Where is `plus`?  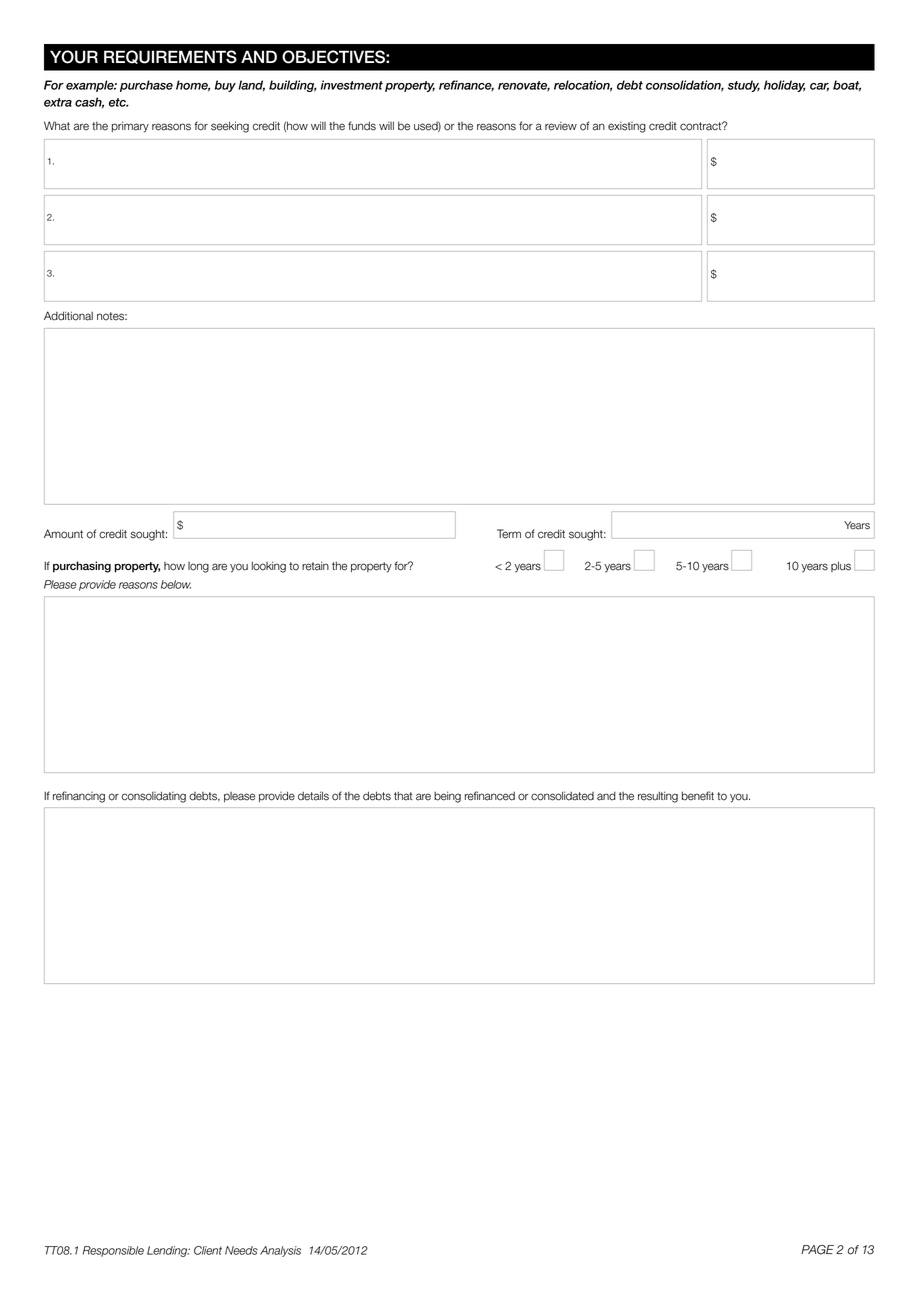
plus is located at coordinates (841, 566).
